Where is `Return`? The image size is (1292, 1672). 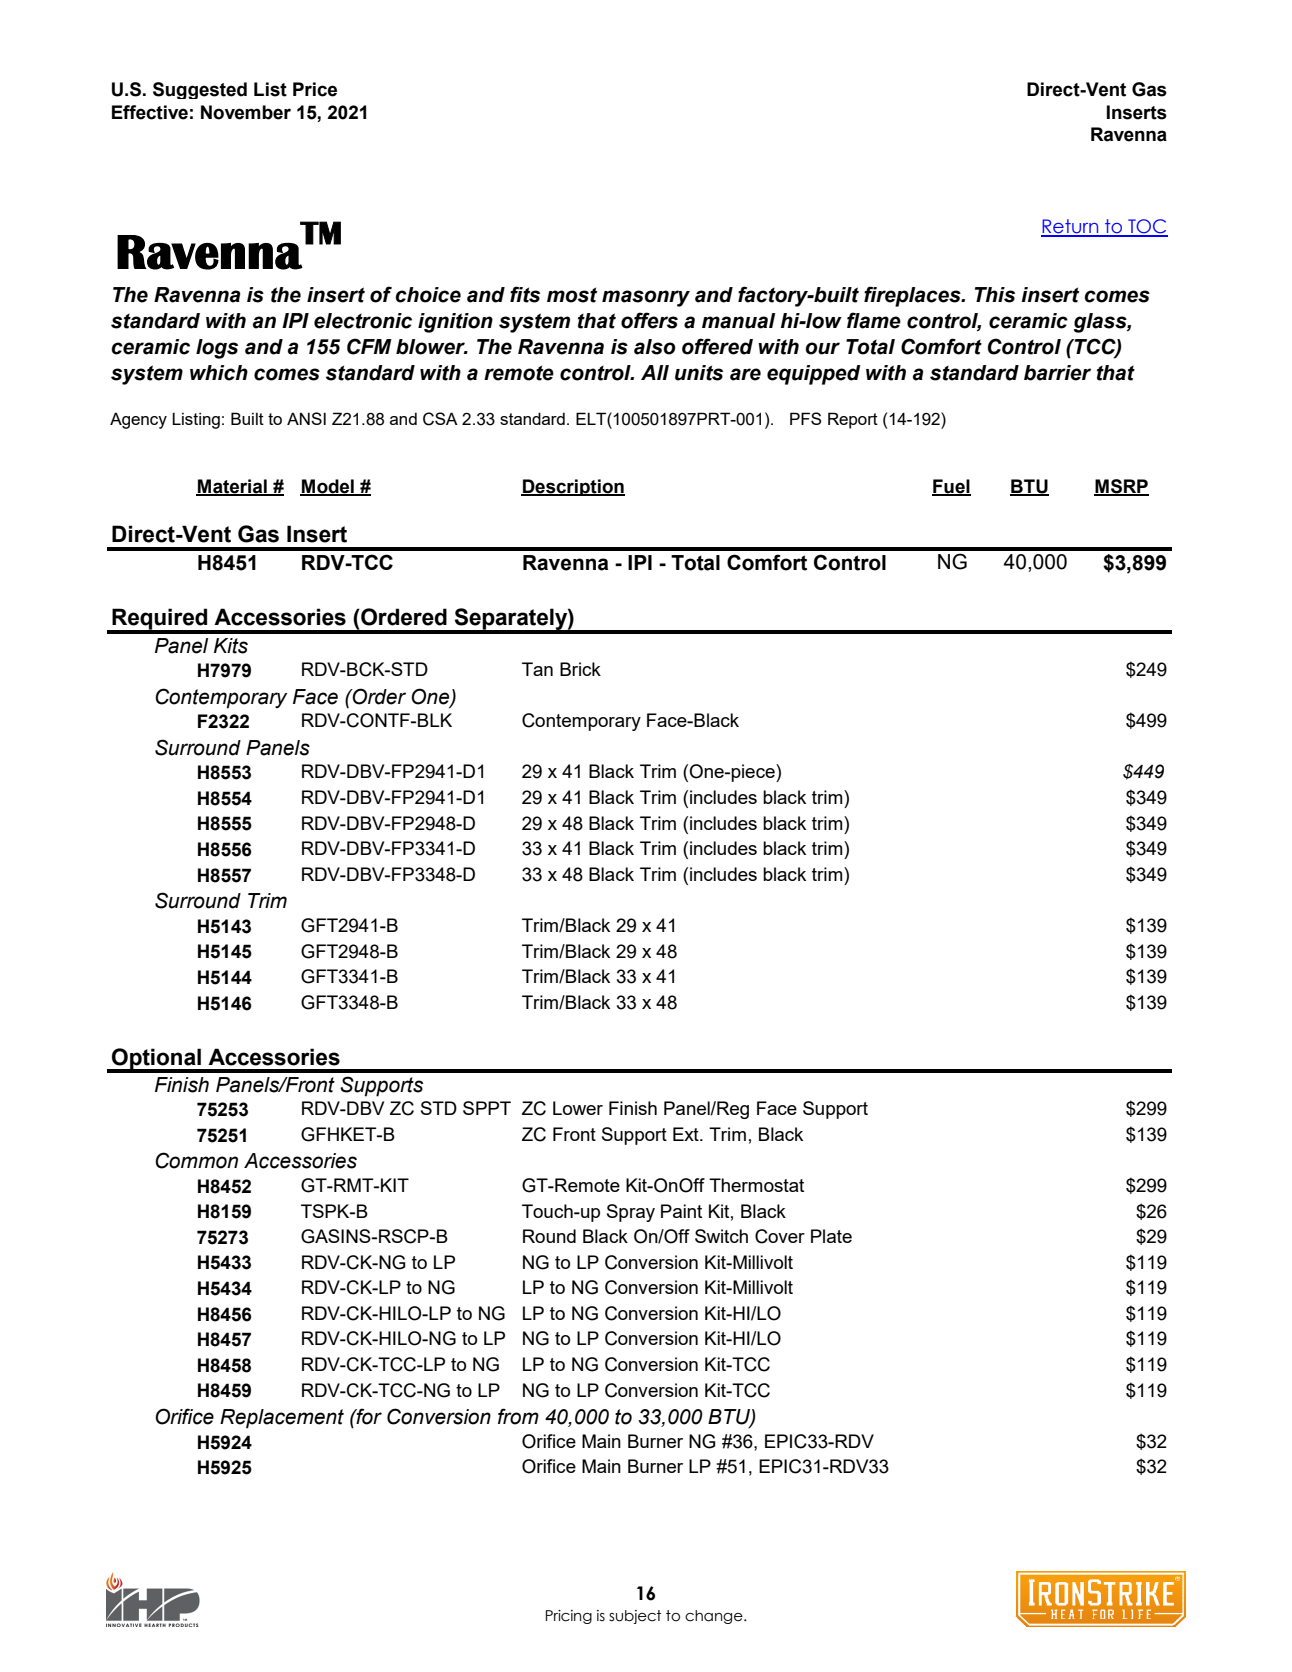 Return is located at coordinates (1071, 227).
